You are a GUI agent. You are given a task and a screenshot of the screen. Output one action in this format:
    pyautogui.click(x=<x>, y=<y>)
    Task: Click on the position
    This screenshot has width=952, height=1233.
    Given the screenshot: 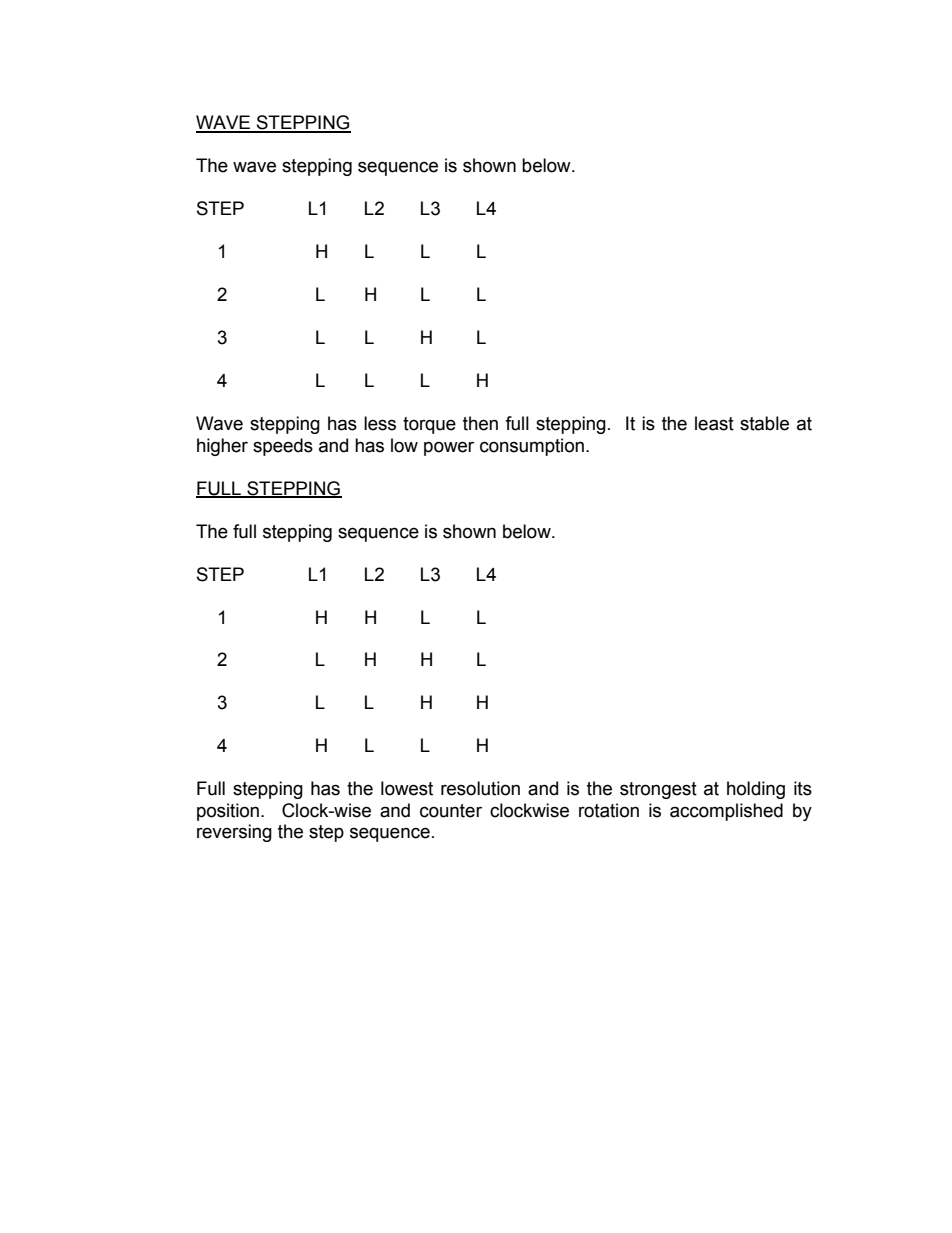 What is the action you would take?
    pyautogui.click(x=228, y=812)
